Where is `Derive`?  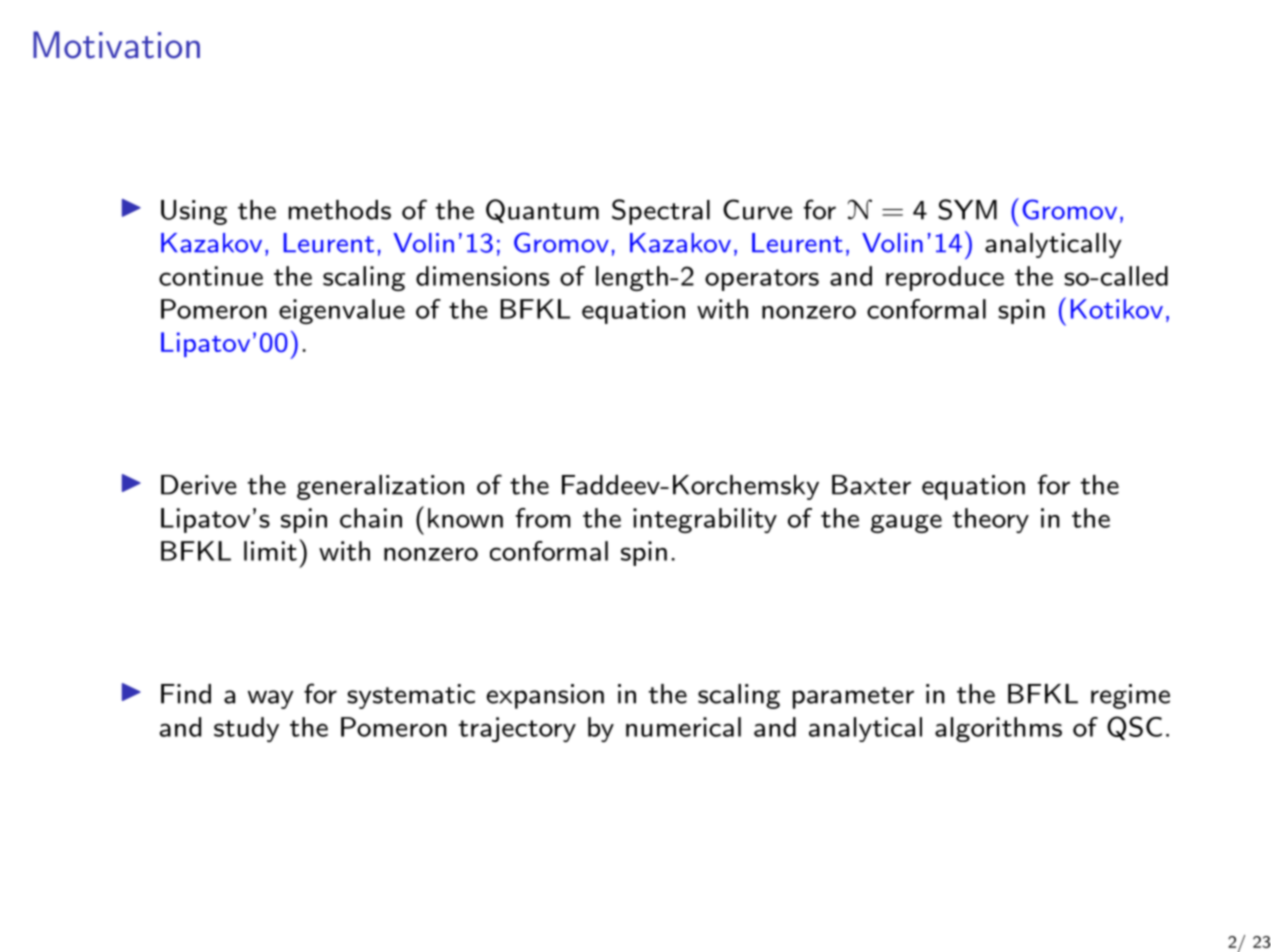
Derive is located at coordinates (199, 485).
